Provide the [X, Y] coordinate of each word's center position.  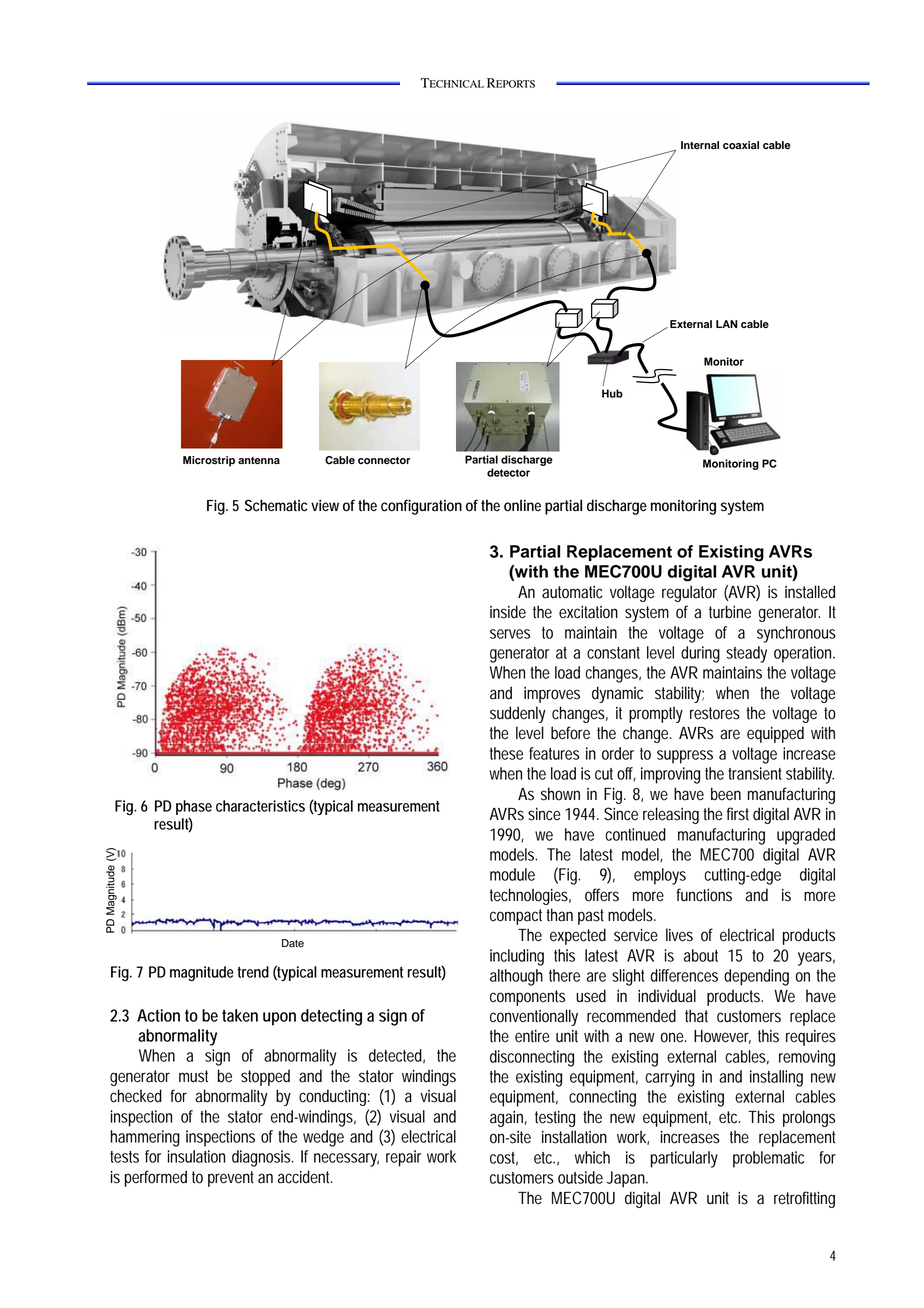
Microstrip [209, 461]
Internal [700, 145]
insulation [196, 1156]
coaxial [741, 145]
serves [510, 634]
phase [194, 809]
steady [746, 654]
